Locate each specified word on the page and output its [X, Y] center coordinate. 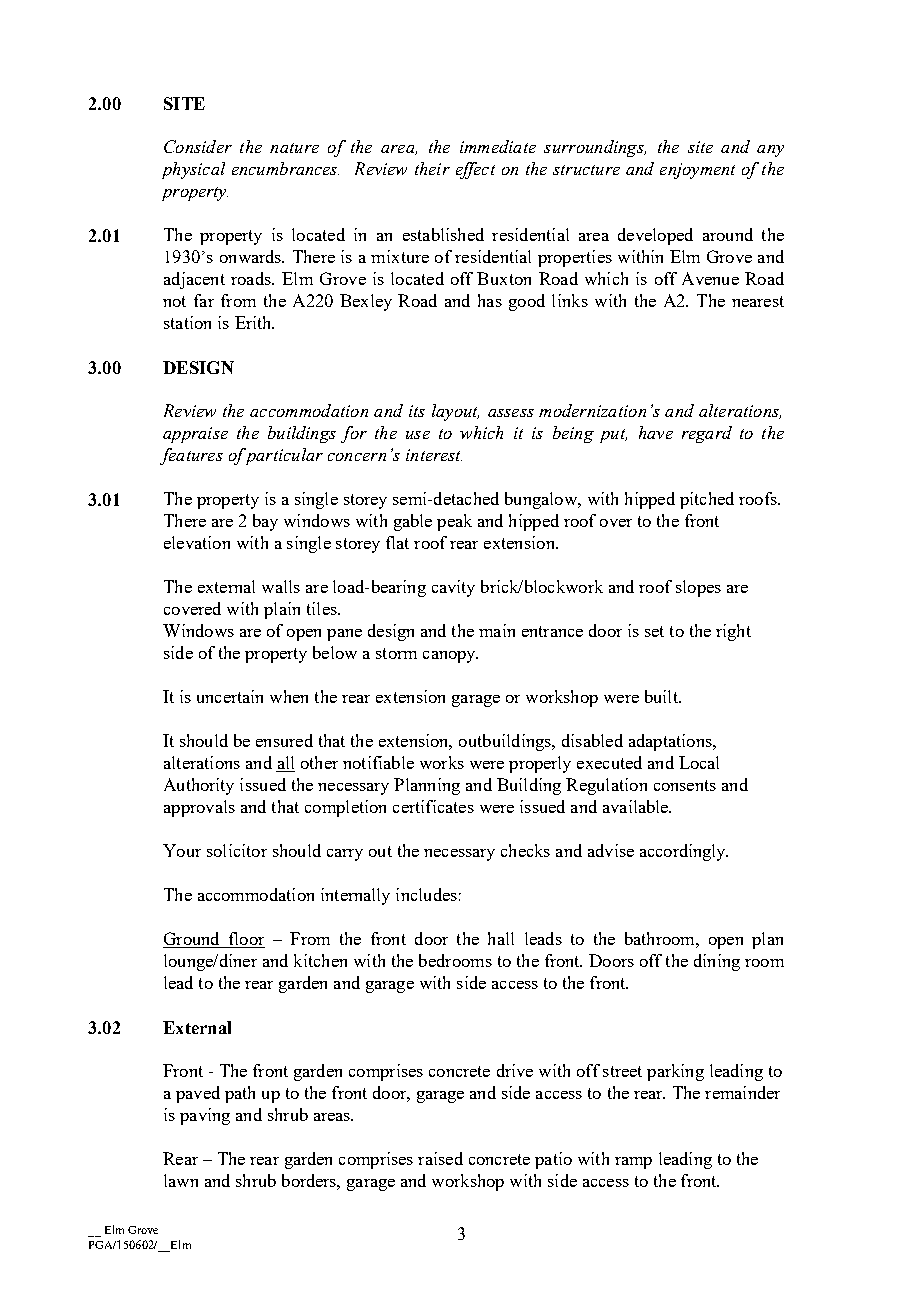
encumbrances [285, 168]
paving [205, 1116]
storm [396, 653]
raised [440, 1158]
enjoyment [697, 171]
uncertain [230, 696]
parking [675, 1072]
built [662, 696]
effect [475, 170]
